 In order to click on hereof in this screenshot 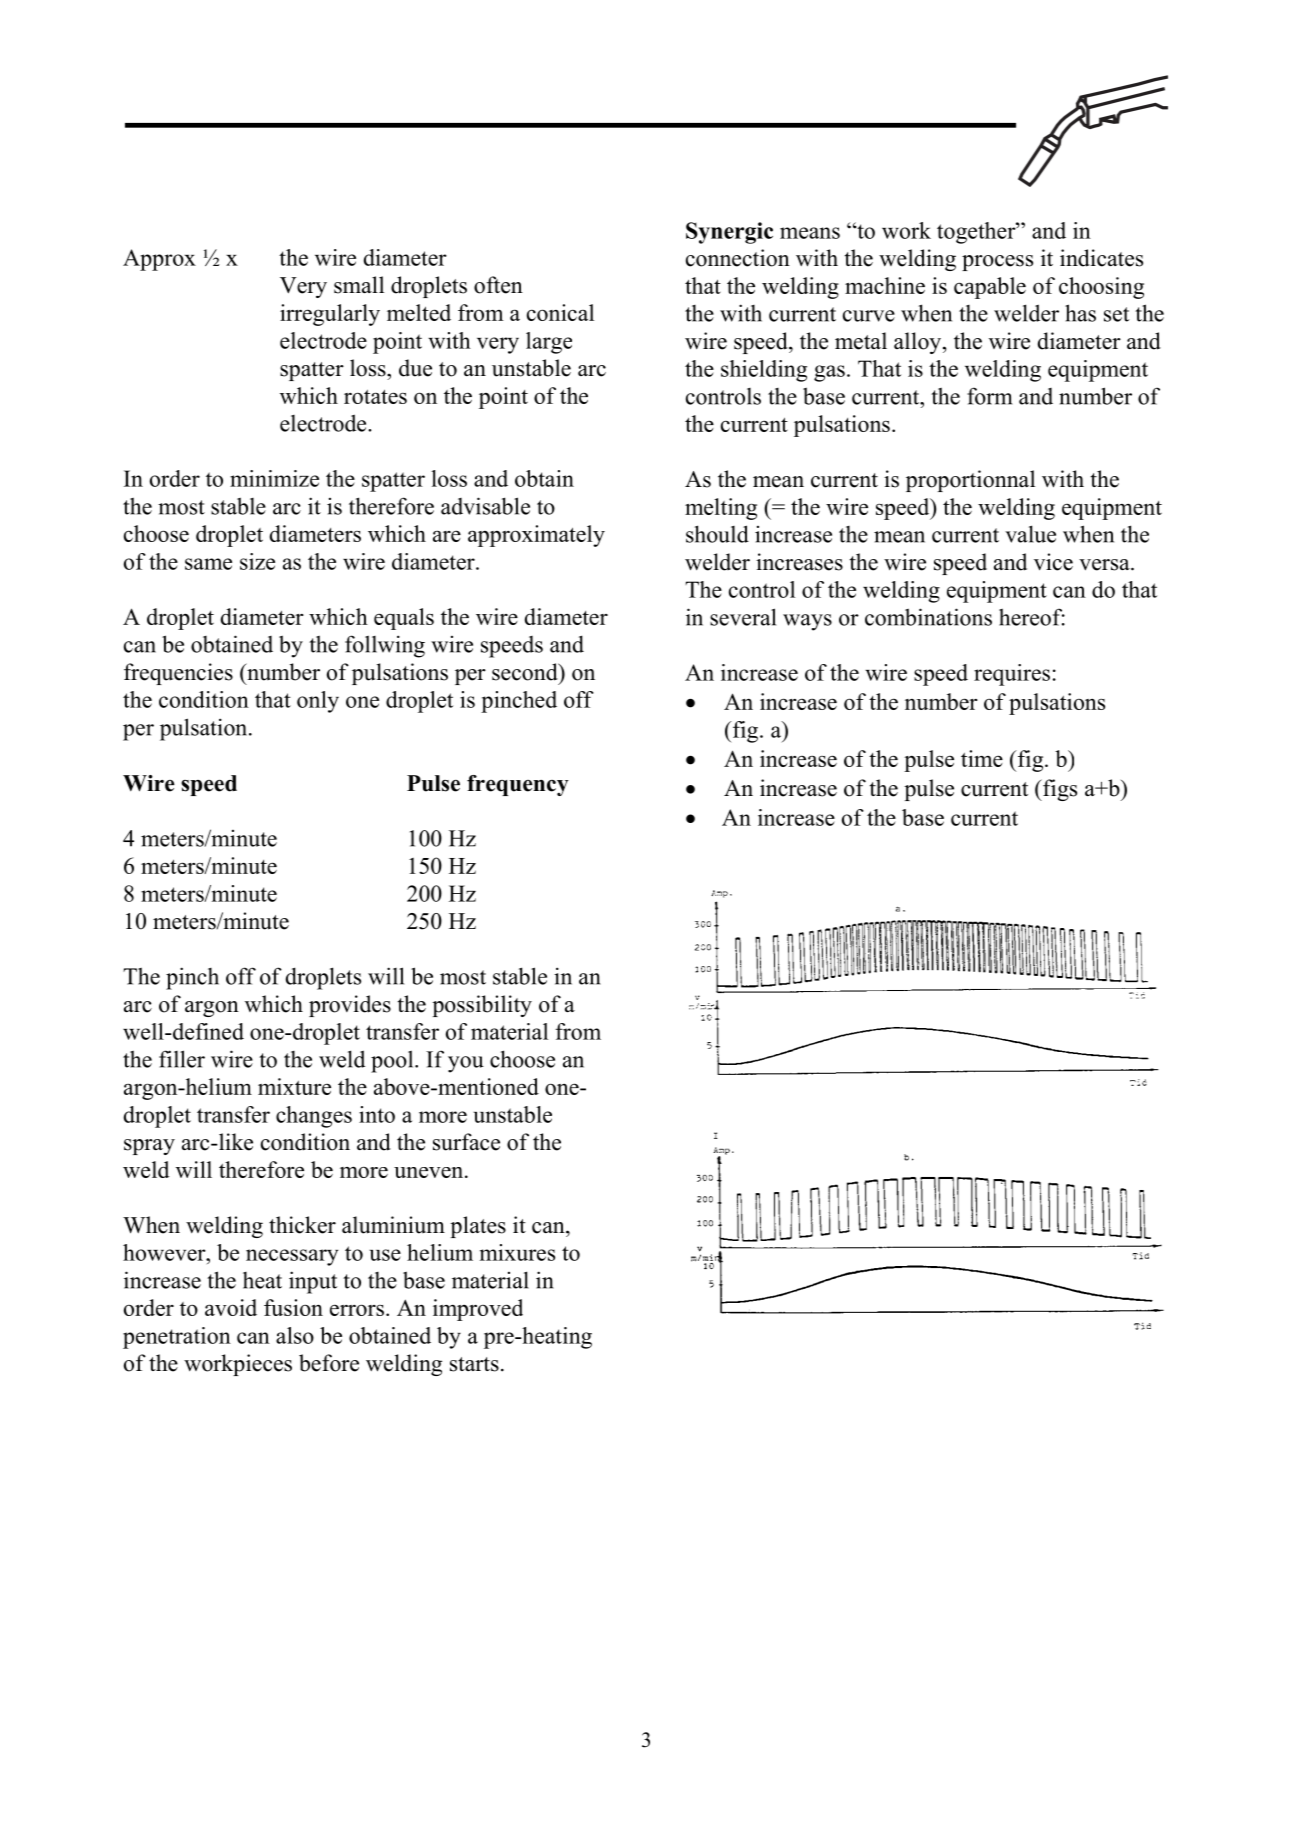, I will do `click(1032, 617)`.
